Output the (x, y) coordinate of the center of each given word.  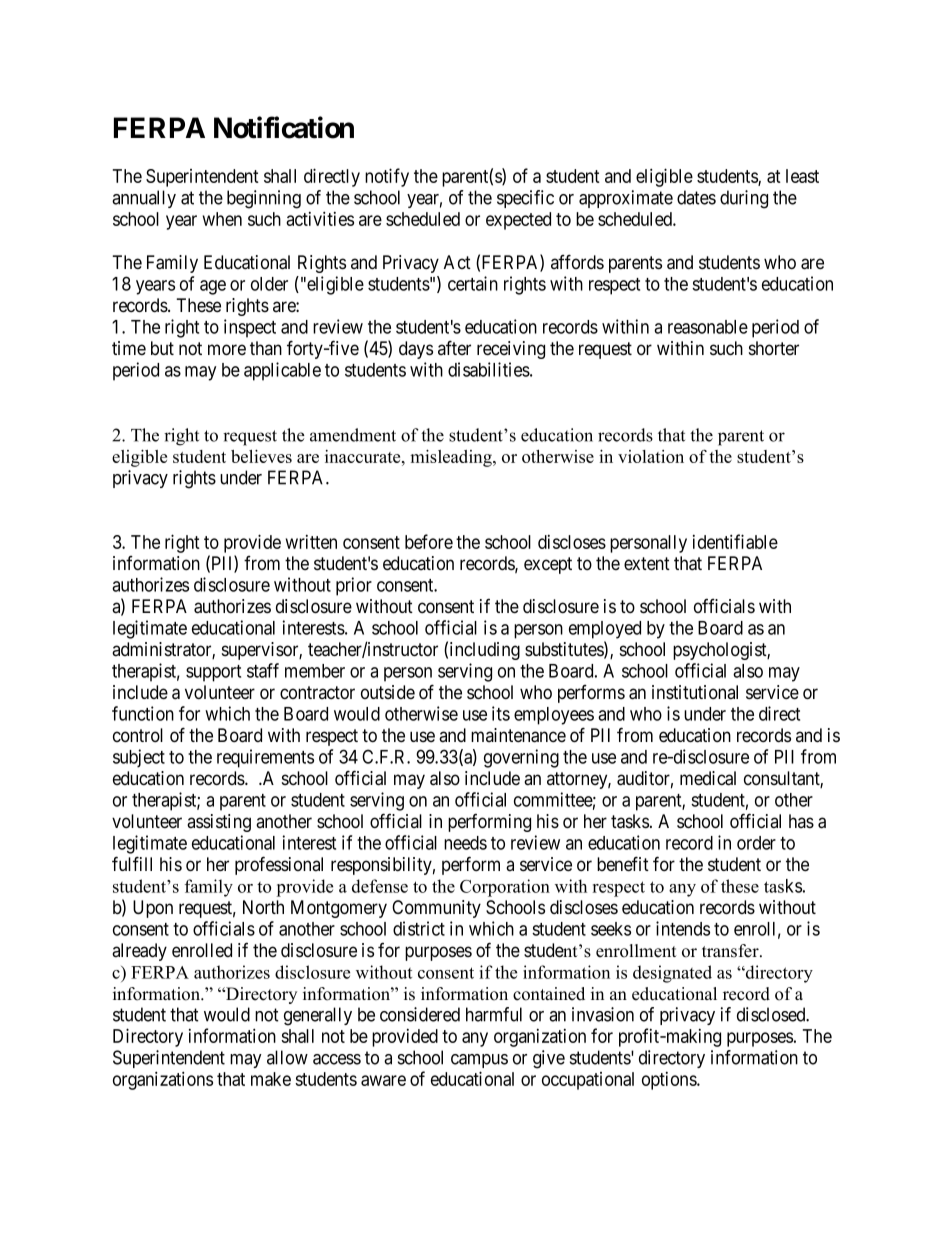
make (271, 1079)
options (670, 1081)
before (429, 541)
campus (479, 1061)
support (213, 673)
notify (387, 177)
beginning (264, 199)
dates (696, 197)
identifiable (735, 541)
